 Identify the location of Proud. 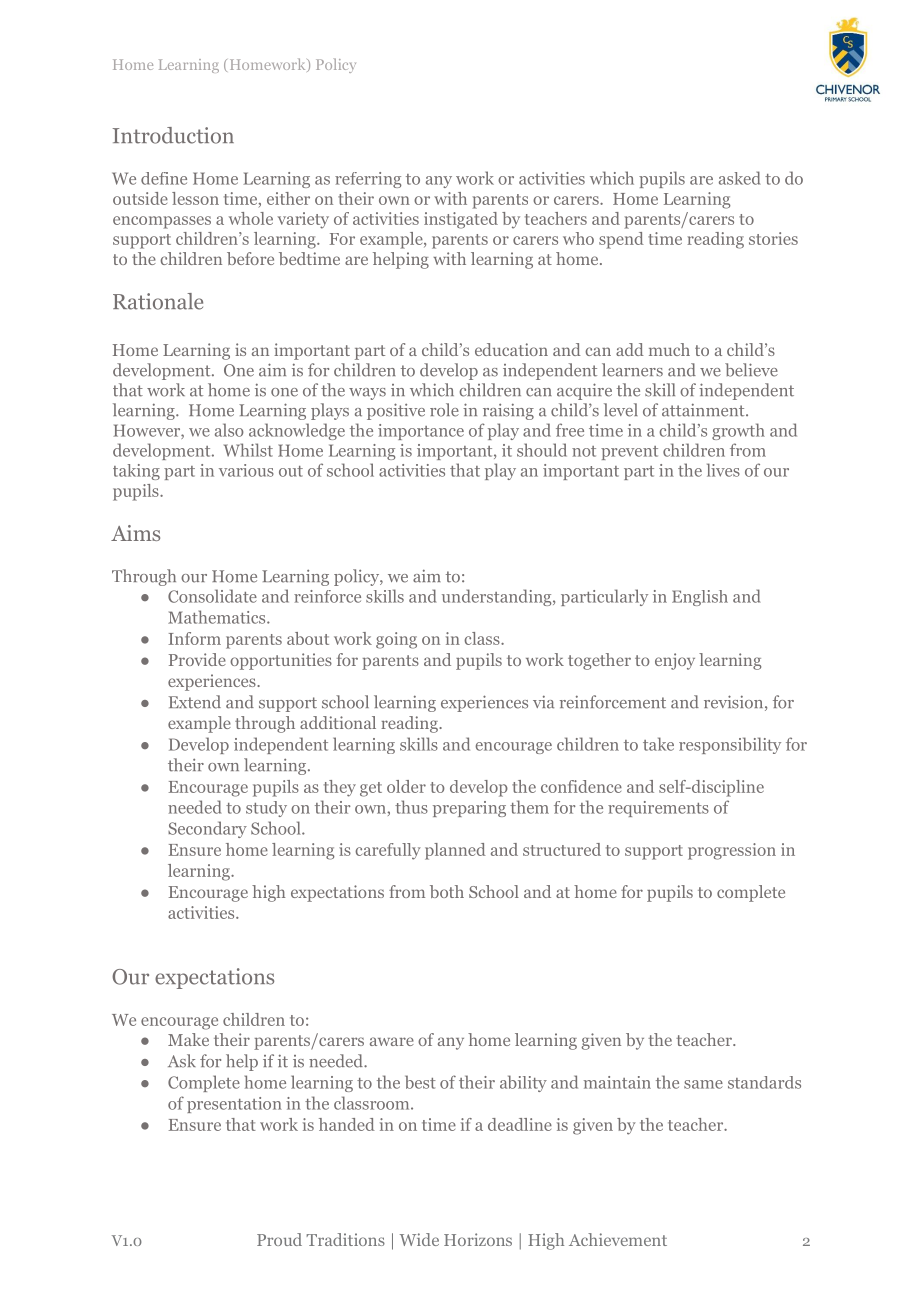
(279, 1239).
